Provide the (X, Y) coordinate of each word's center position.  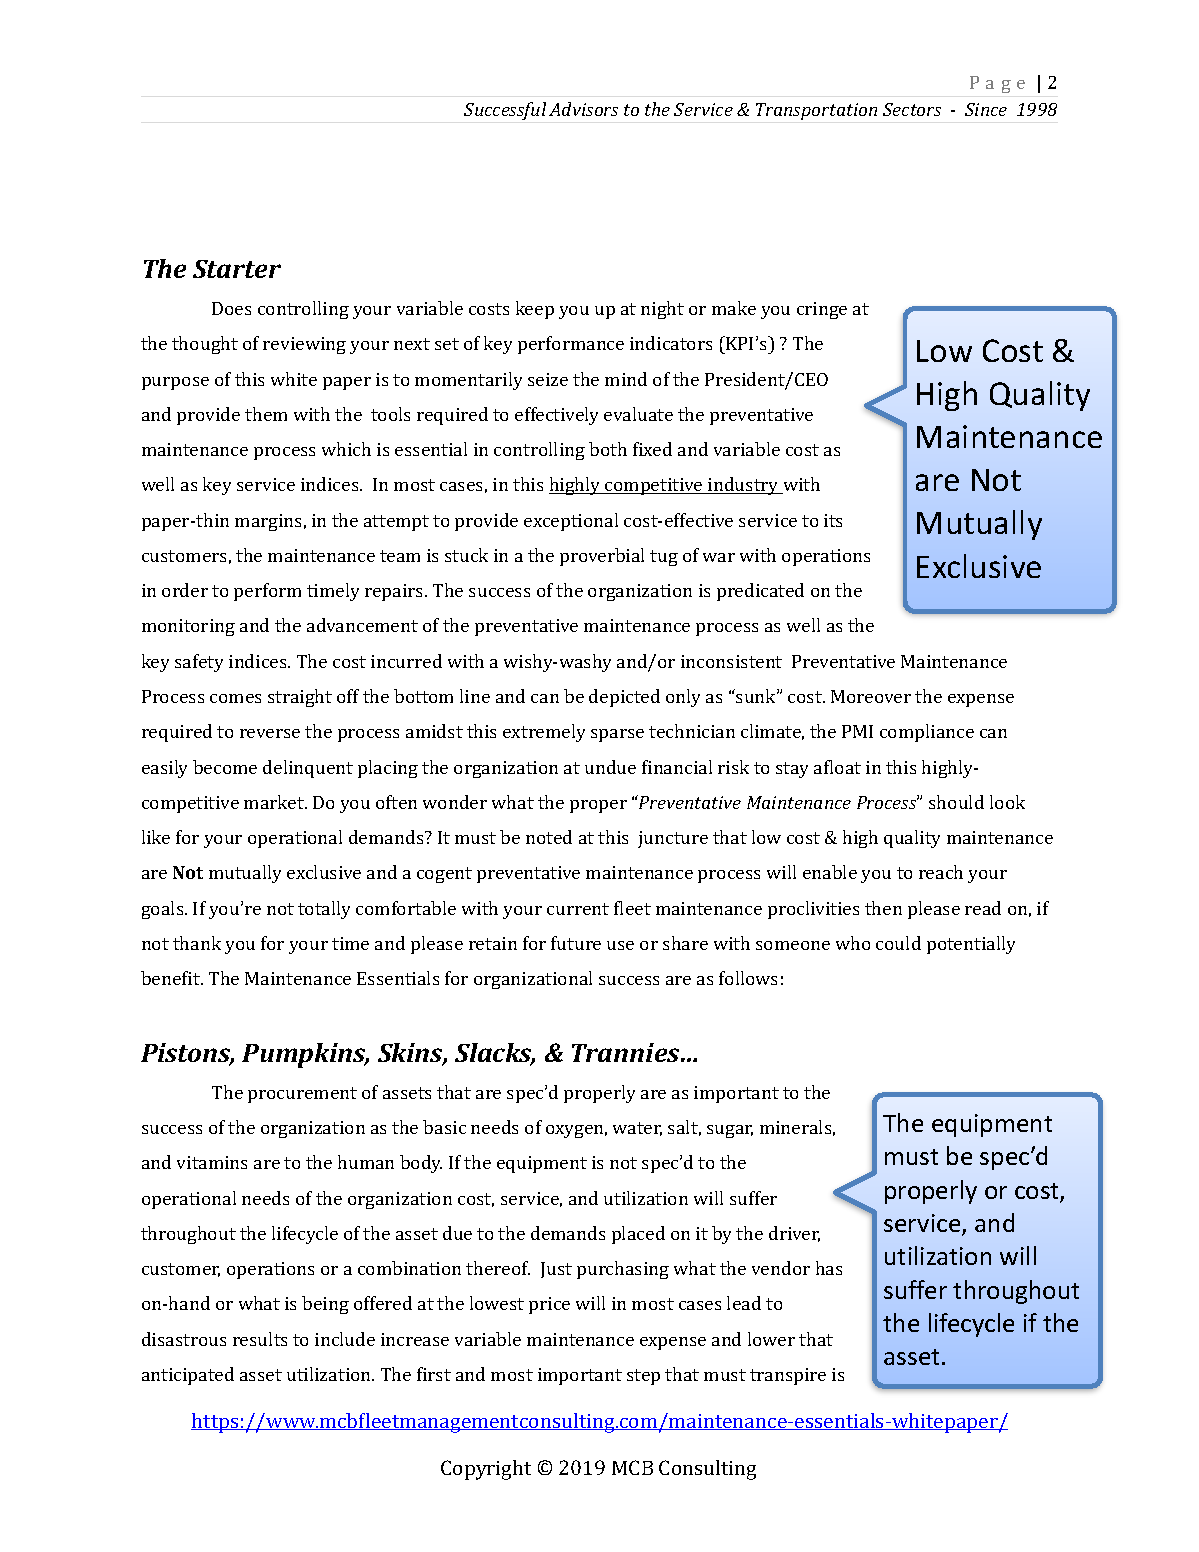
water (637, 1129)
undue (610, 767)
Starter (237, 269)
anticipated (188, 1376)
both (608, 449)
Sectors (912, 109)
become (225, 767)
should (956, 802)
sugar (730, 1131)
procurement (302, 1095)
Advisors (583, 109)
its (833, 520)
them (266, 414)
